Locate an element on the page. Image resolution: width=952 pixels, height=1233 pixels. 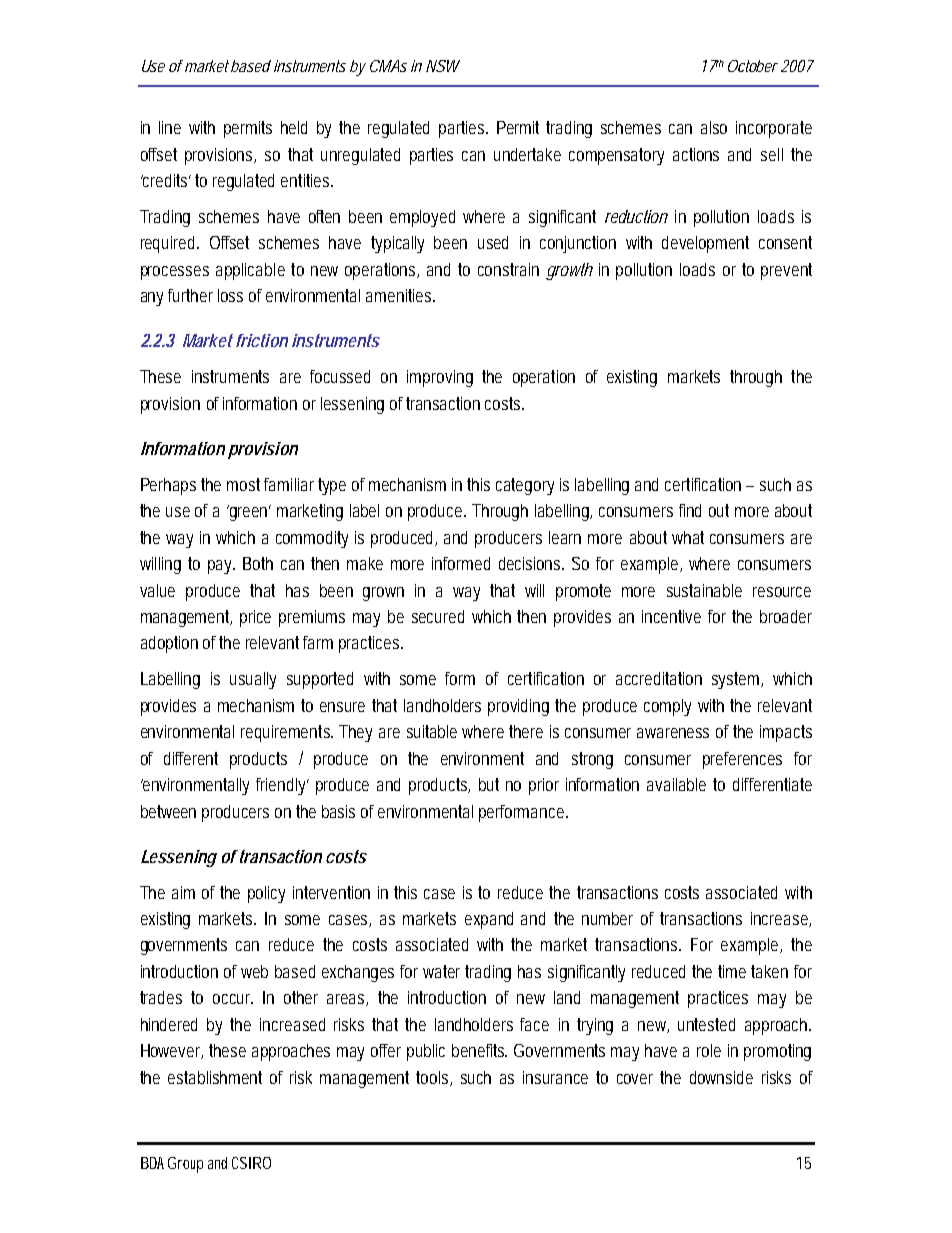
Group is located at coordinates (185, 1165).
